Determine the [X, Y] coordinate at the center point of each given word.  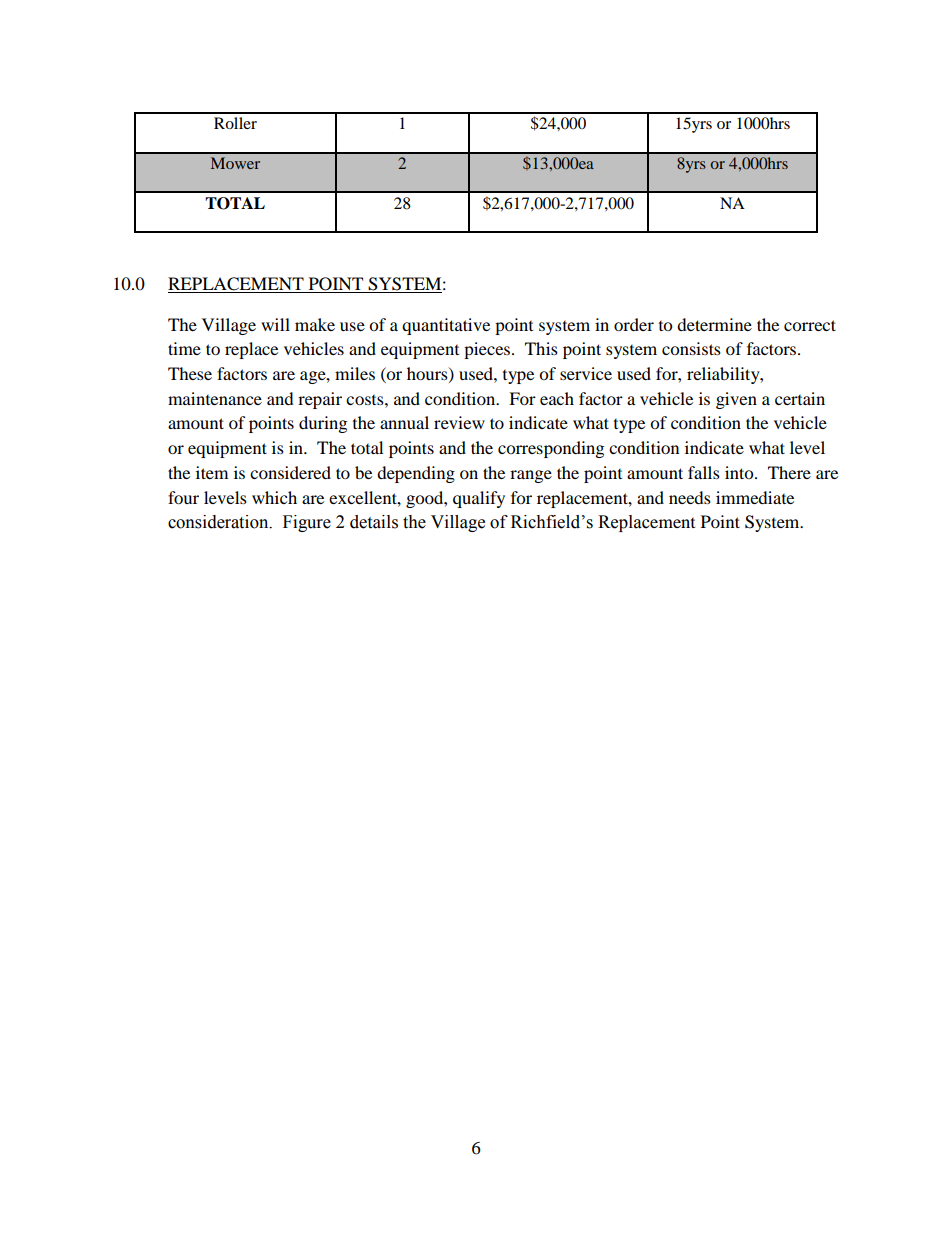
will [275, 324]
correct [810, 325]
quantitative [446, 326]
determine [714, 324]
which [274, 497]
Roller [235, 123]
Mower [235, 163]
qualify [479, 499]
